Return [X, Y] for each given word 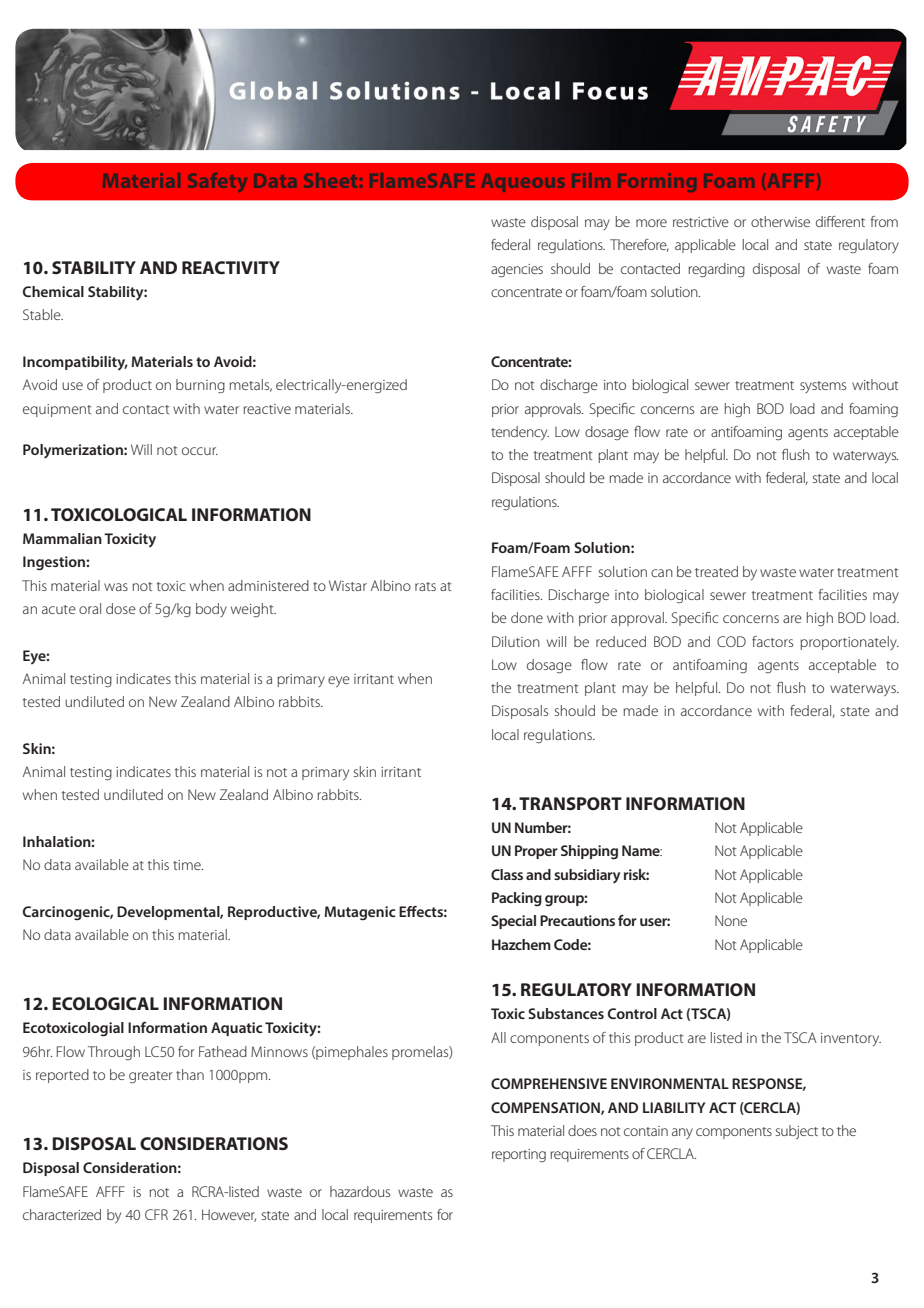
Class [507, 874]
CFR [156, 1214]
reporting [519, 1155]
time [188, 865]
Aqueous [522, 183]
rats [425, 586]
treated [716, 571]
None [731, 920]
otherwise [780, 221]
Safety [217, 182]
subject [797, 1132]
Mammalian [62, 538]
